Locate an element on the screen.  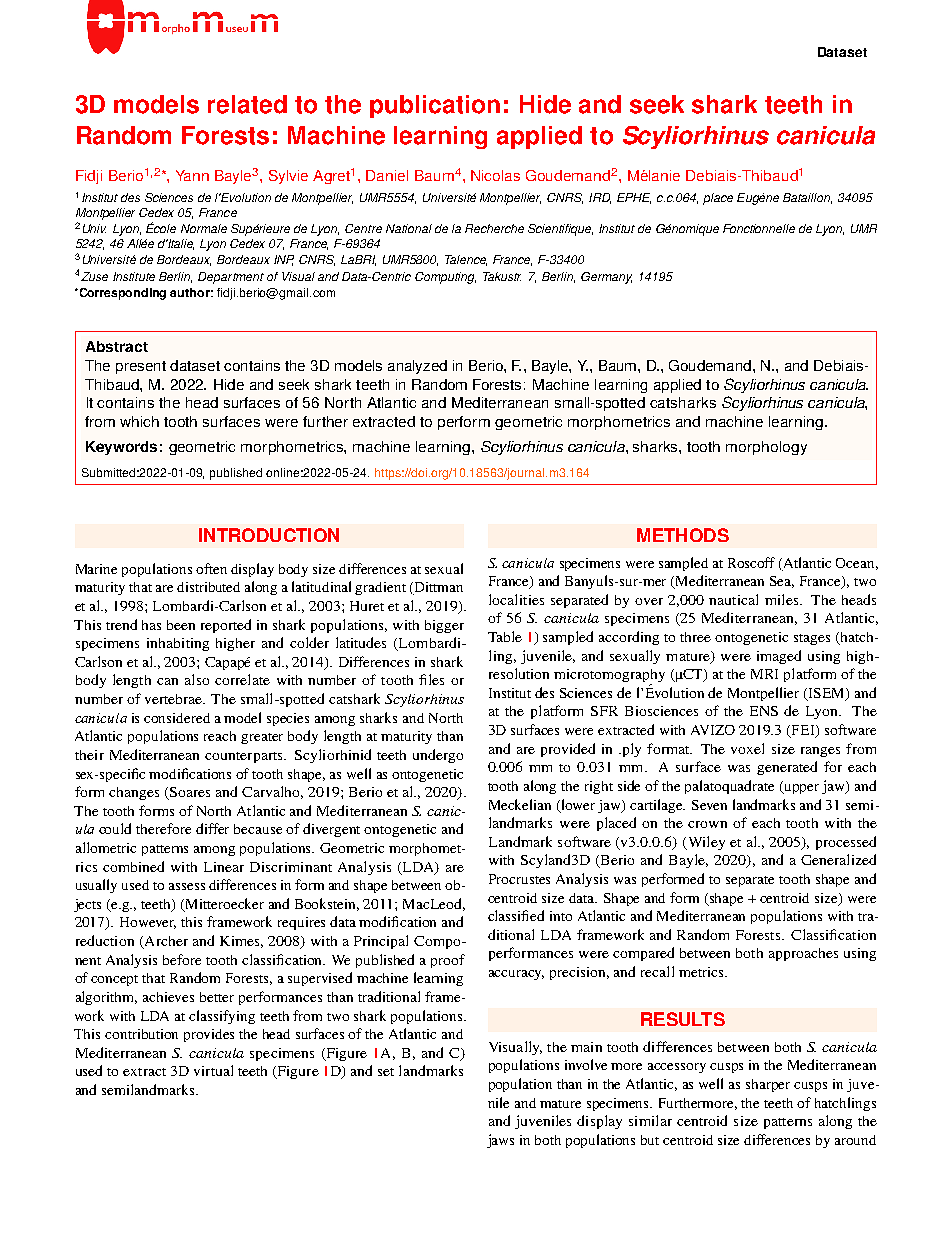
jaws is located at coordinates (500, 1141).
